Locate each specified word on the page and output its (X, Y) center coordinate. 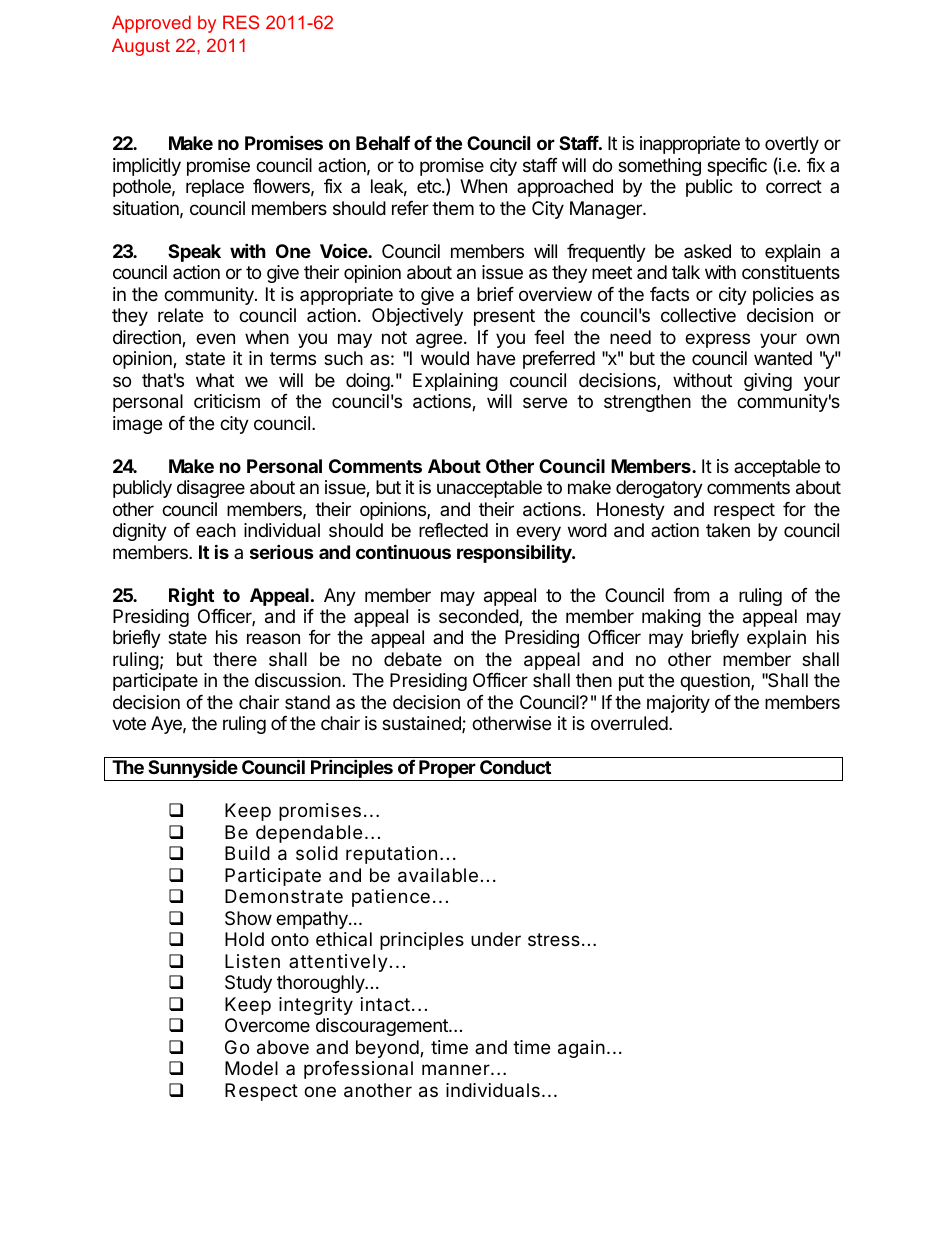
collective (698, 315)
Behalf (383, 143)
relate (180, 315)
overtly (792, 145)
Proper (447, 770)
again (581, 1049)
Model (251, 1068)
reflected (453, 530)
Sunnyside (192, 770)
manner (456, 1069)
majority (678, 704)
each (216, 530)
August (141, 47)
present (504, 317)
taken (728, 530)
